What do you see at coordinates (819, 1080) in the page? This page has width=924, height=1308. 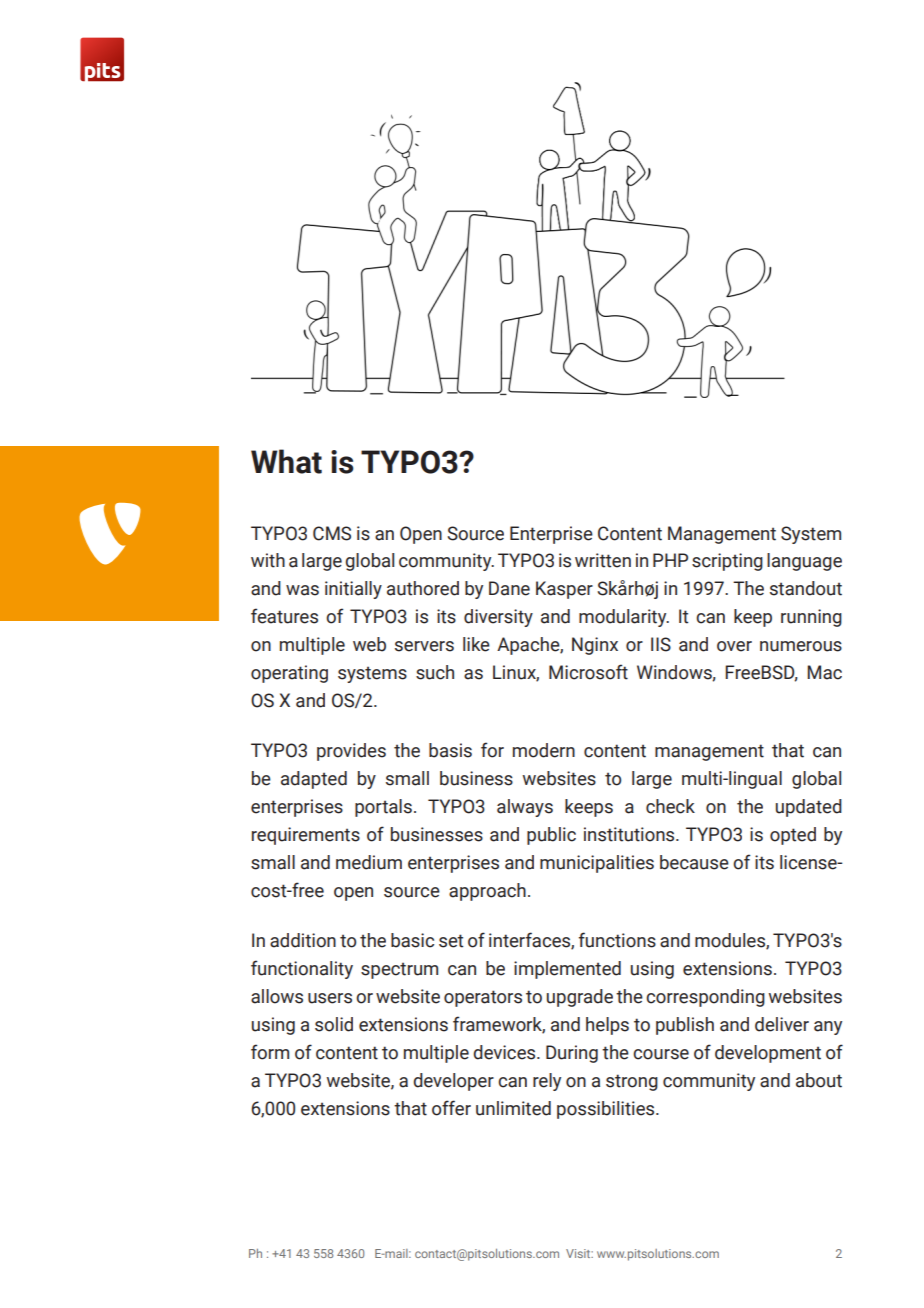 I see `about` at bounding box center [819, 1080].
